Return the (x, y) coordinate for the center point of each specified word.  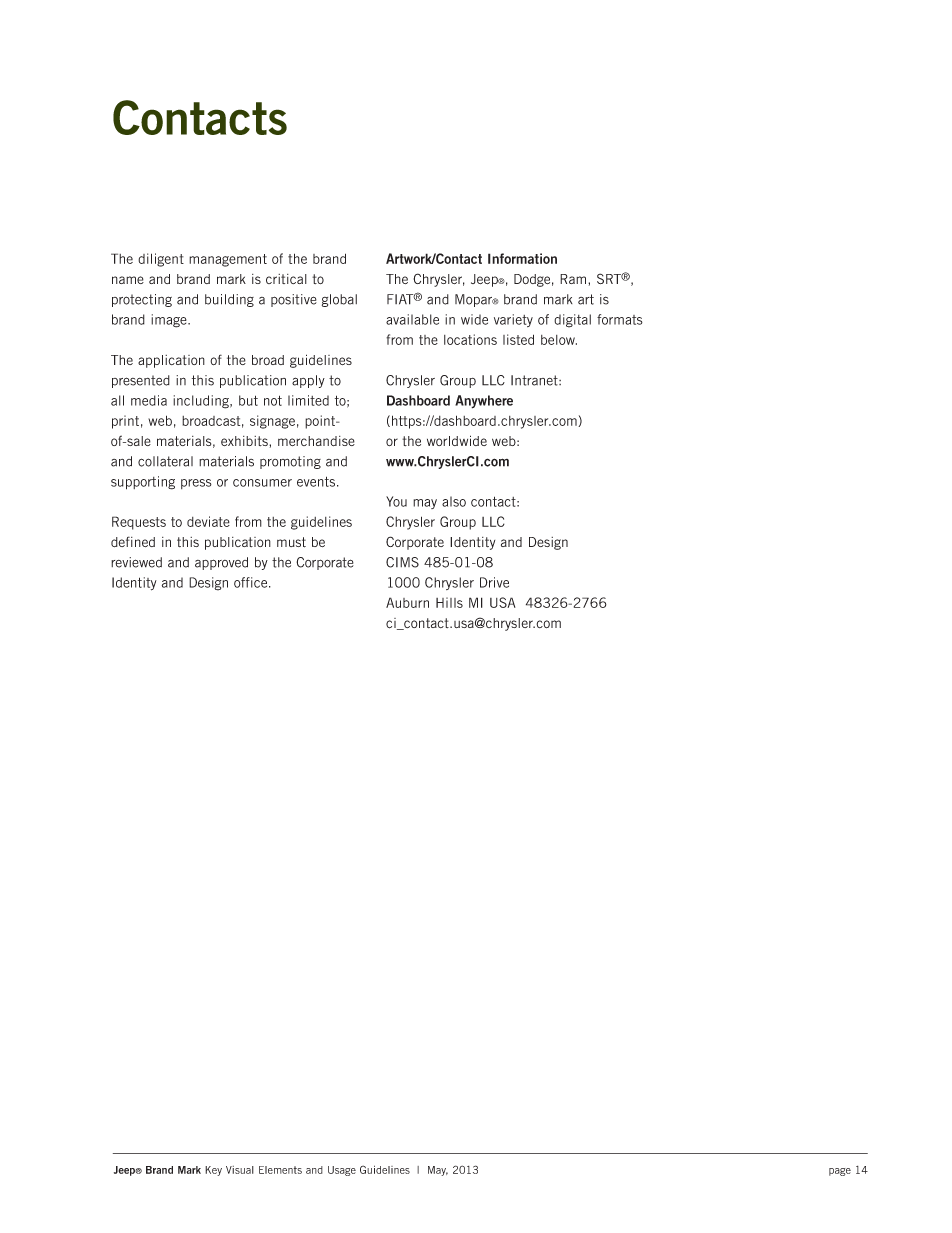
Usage (342, 1171)
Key (213, 1171)
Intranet (535, 380)
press (196, 484)
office (252, 582)
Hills (449, 602)
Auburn (407, 602)
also (454, 501)
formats (620, 319)
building (229, 300)
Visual (240, 1170)
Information (522, 258)
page (840, 1172)
